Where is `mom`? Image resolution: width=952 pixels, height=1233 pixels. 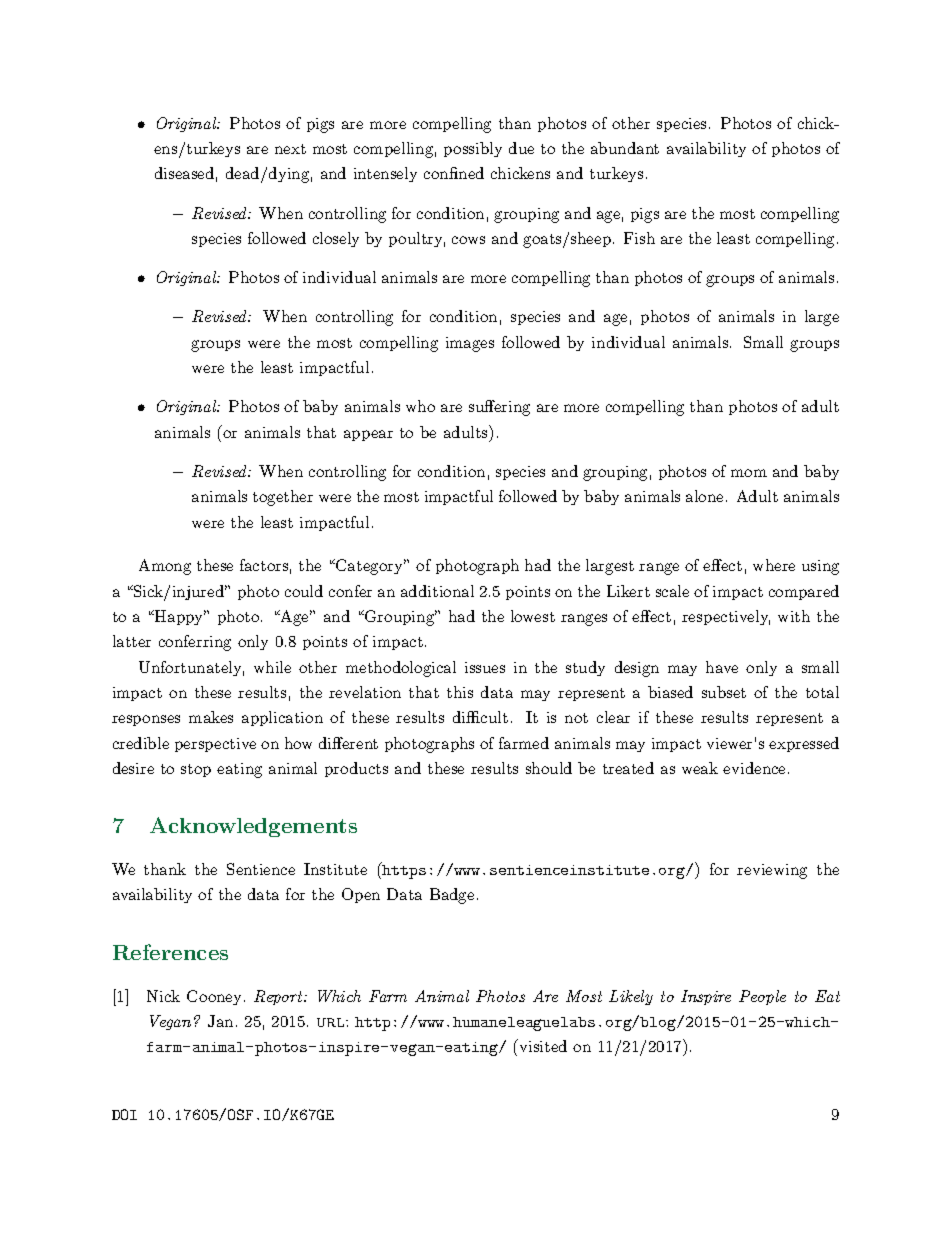 mom is located at coordinates (749, 473).
